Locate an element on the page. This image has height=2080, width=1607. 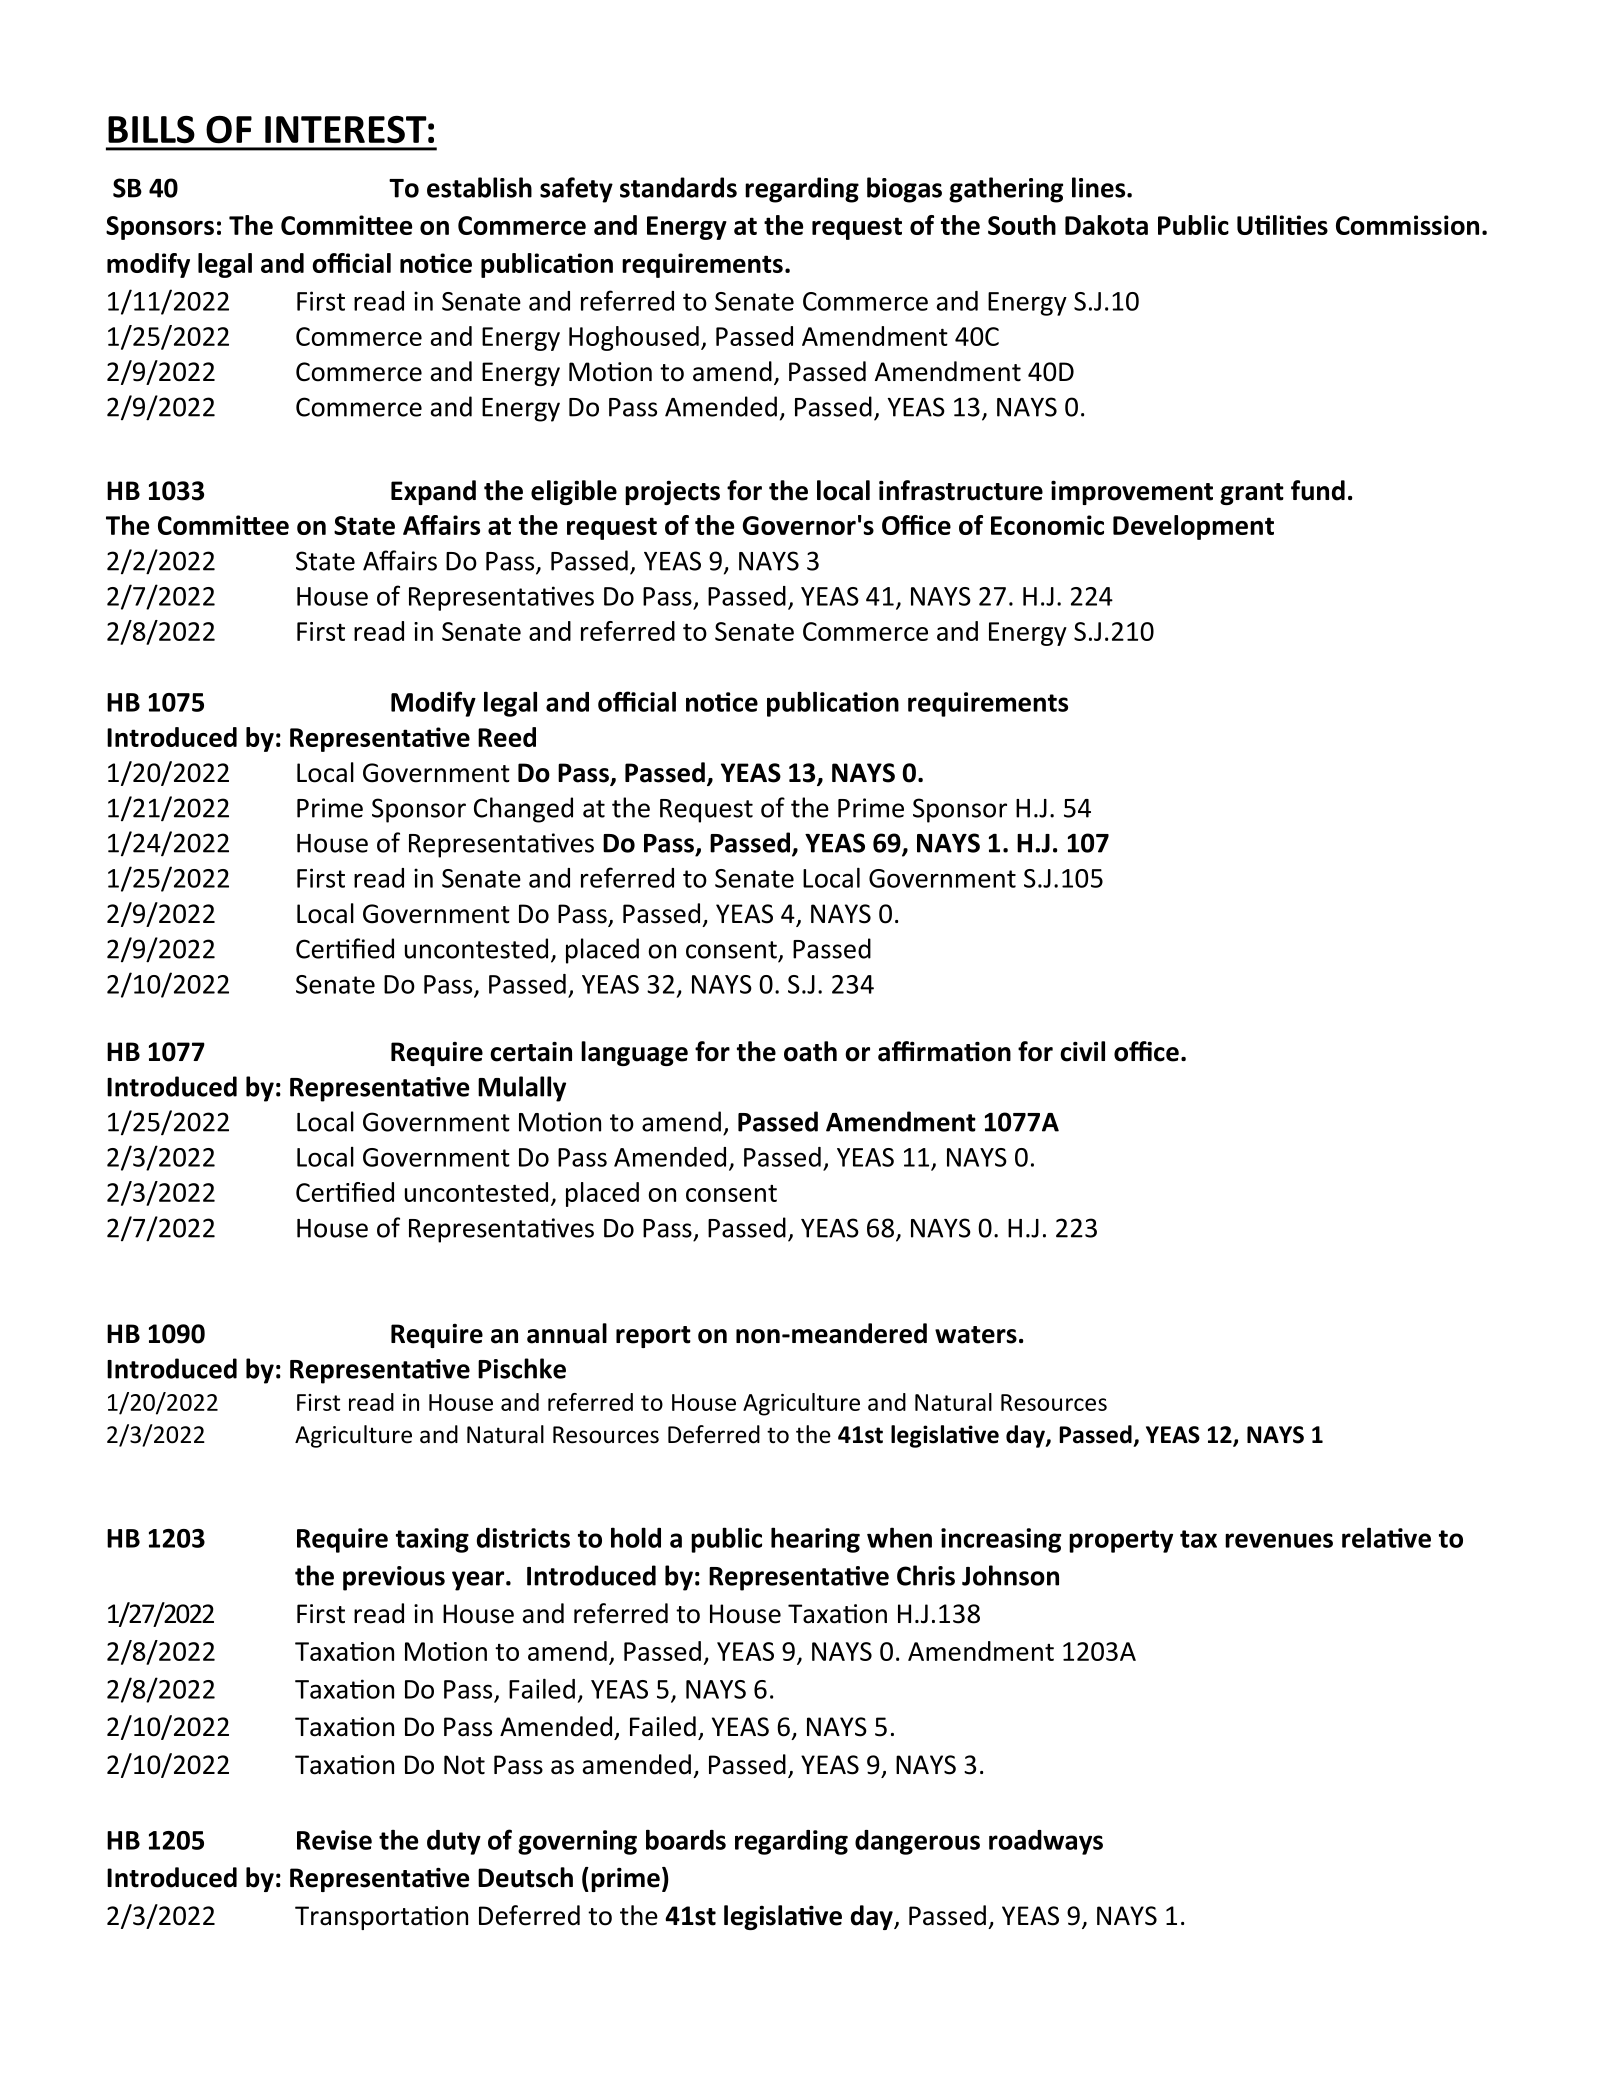
BILLS is located at coordinates (151, 130).
